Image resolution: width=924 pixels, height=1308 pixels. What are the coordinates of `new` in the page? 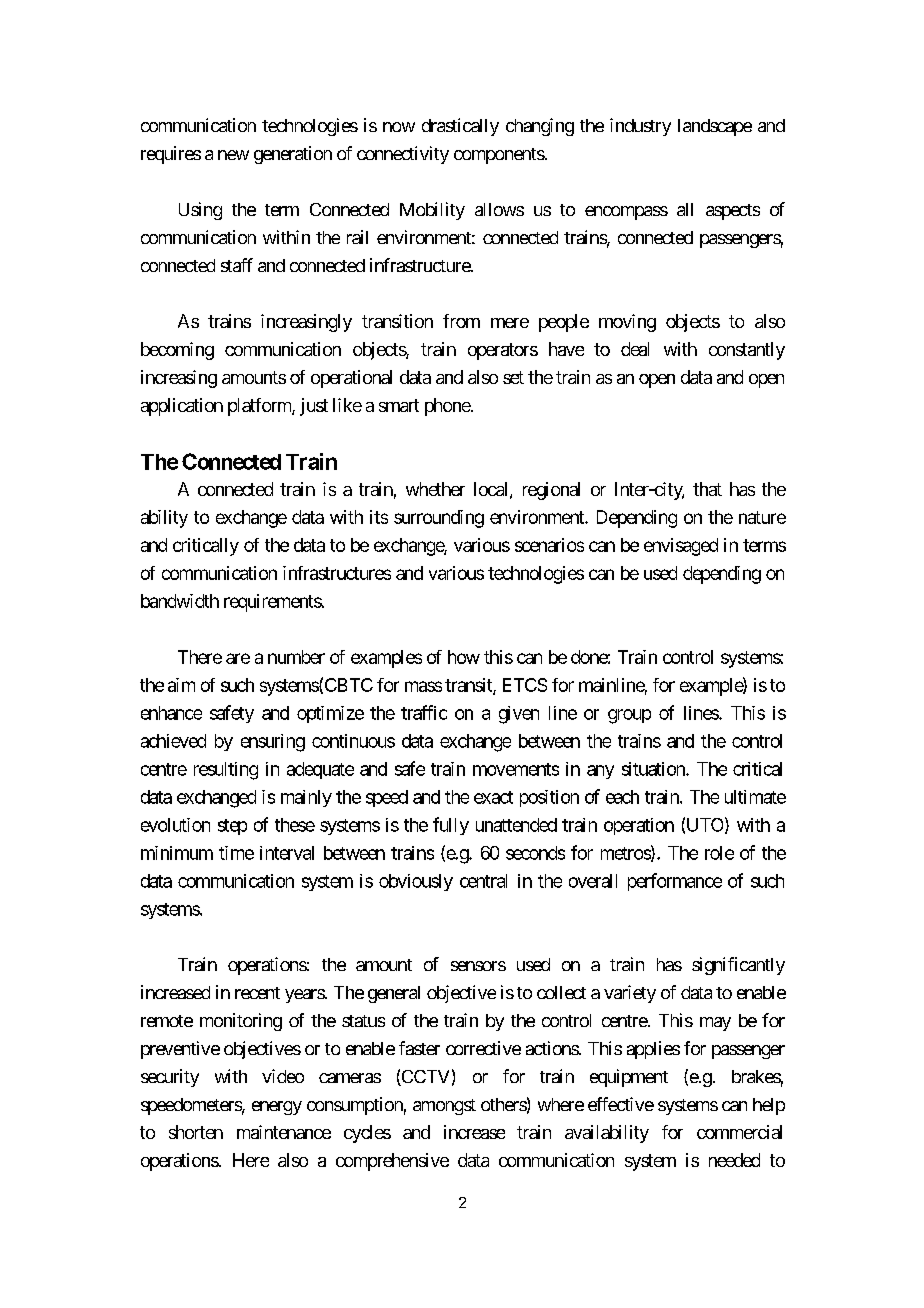 It's located at (233, 155).
